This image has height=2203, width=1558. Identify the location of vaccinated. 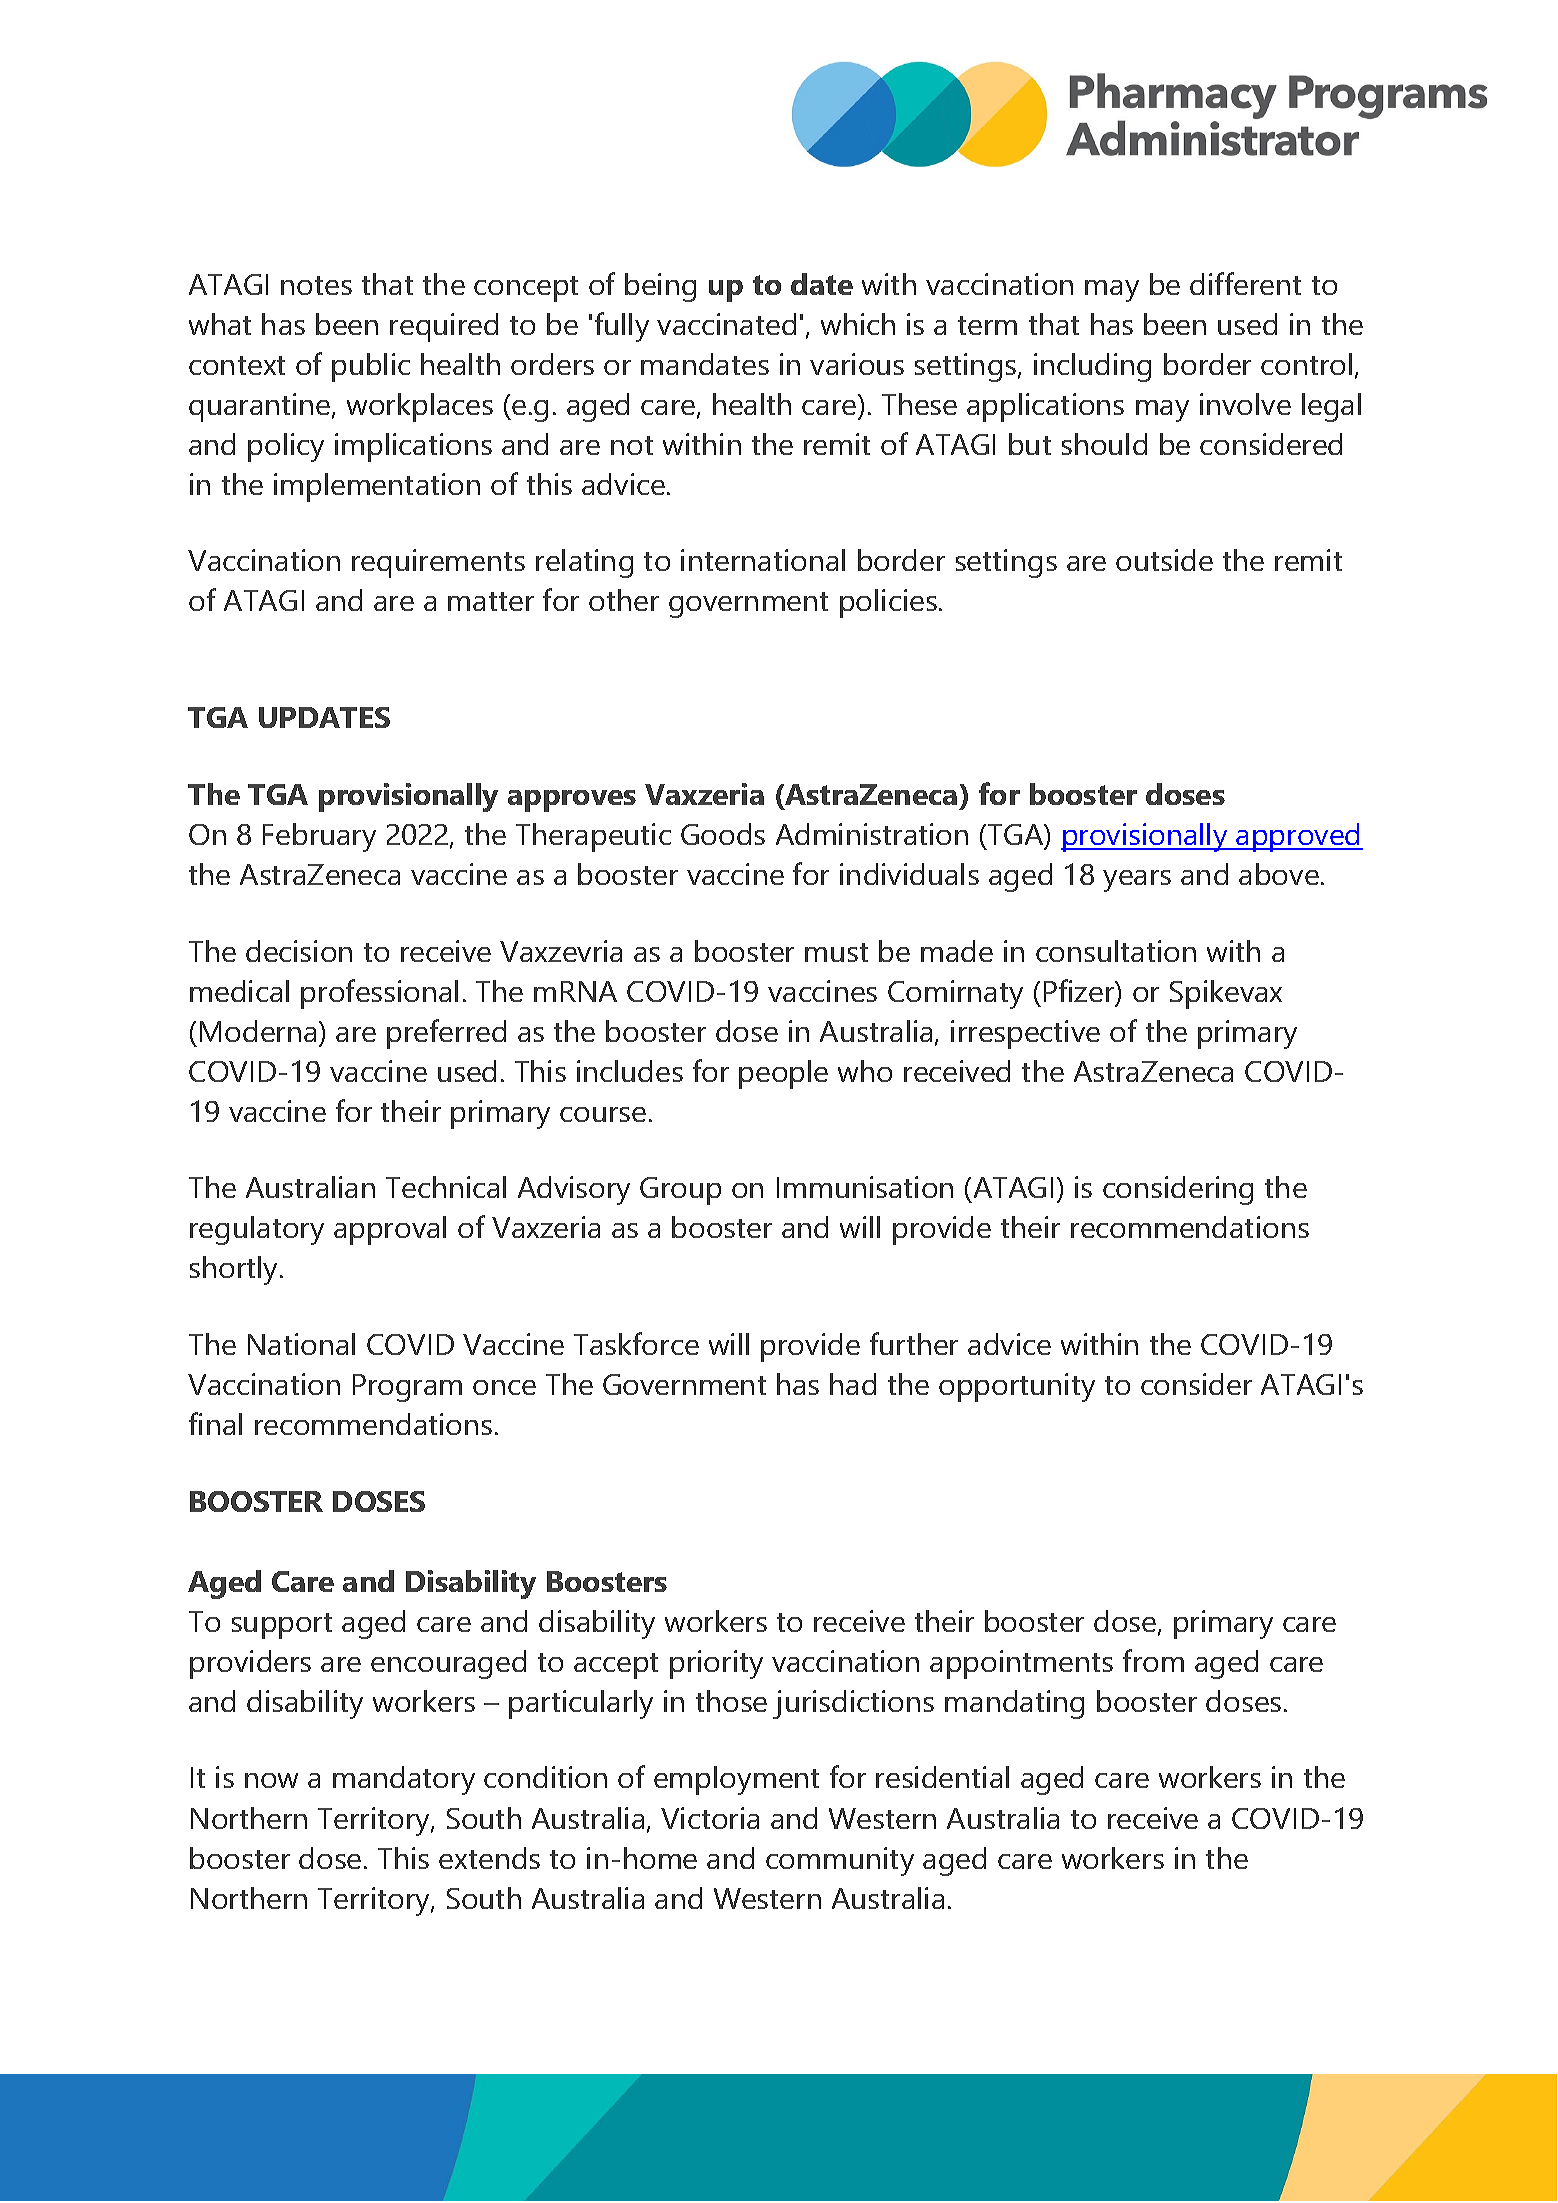
(726, 324).
